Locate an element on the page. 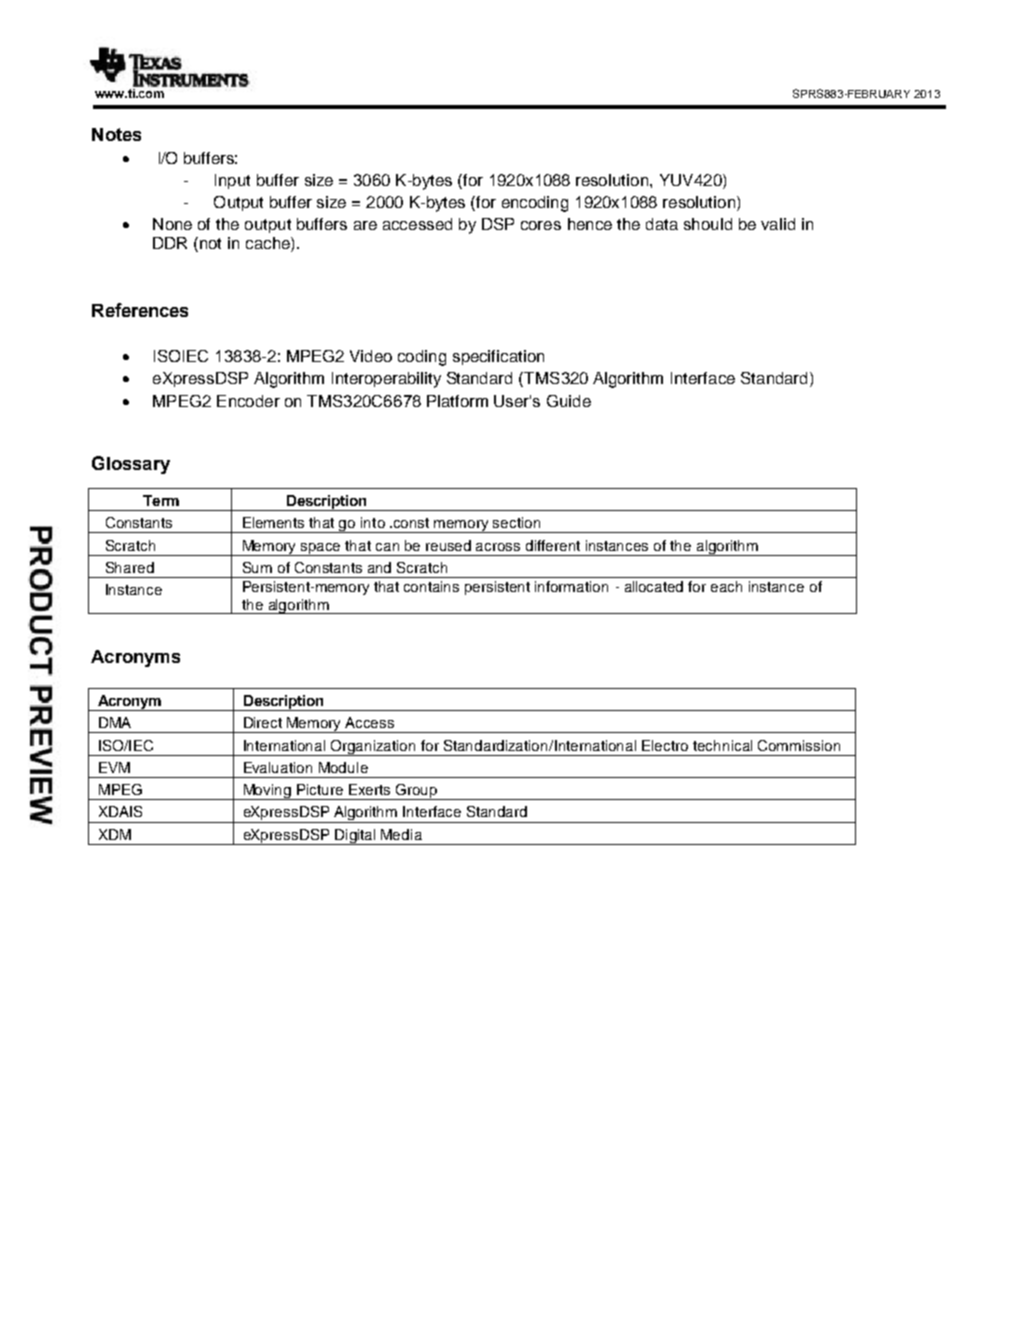 The image size is (1036, 1341). contains is located at coordinates (431, 586).
